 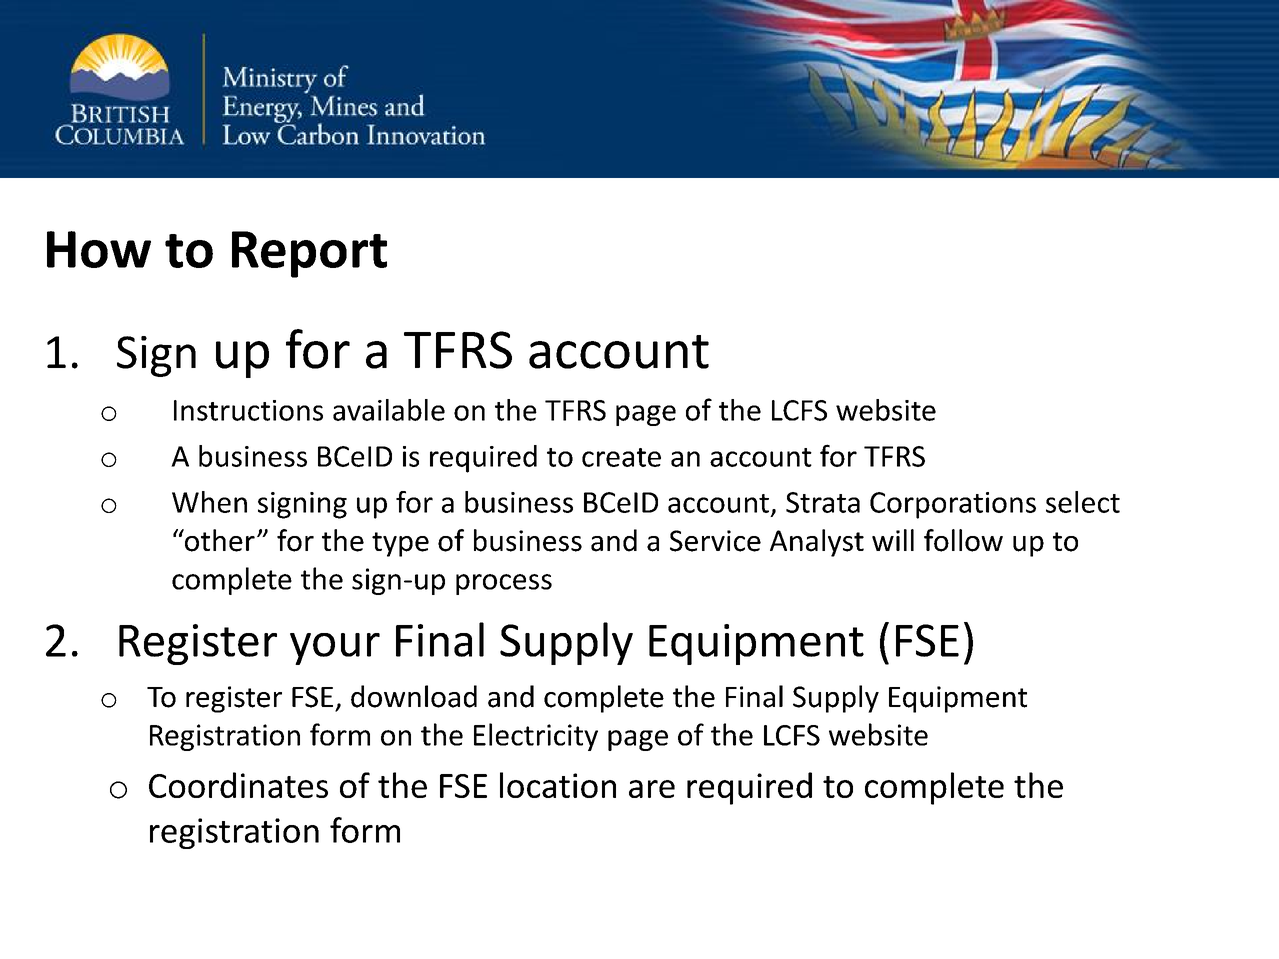 I want to click on How, so click(x=99, y=249).
